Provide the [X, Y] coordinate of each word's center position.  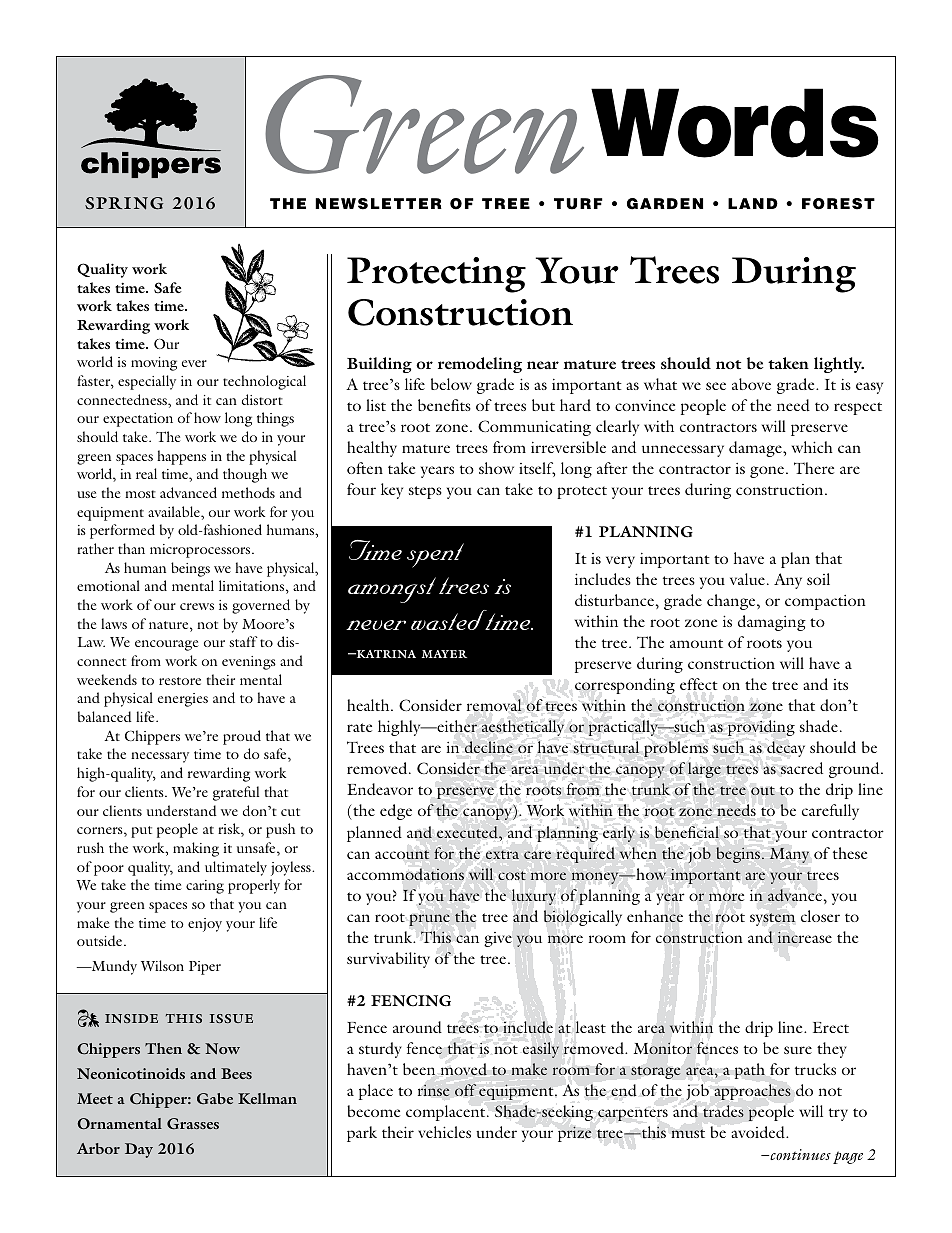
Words [735, 123]
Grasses [193, 1123]
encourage [166, 645]
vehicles [444, 1132]
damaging [772, 623]
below [451, 384]
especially [147, 382]
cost [512, 875]
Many [789, 855]
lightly [839, 365]
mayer [444, 654]
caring [205, 887]
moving [154, 364]
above [751, 384]
